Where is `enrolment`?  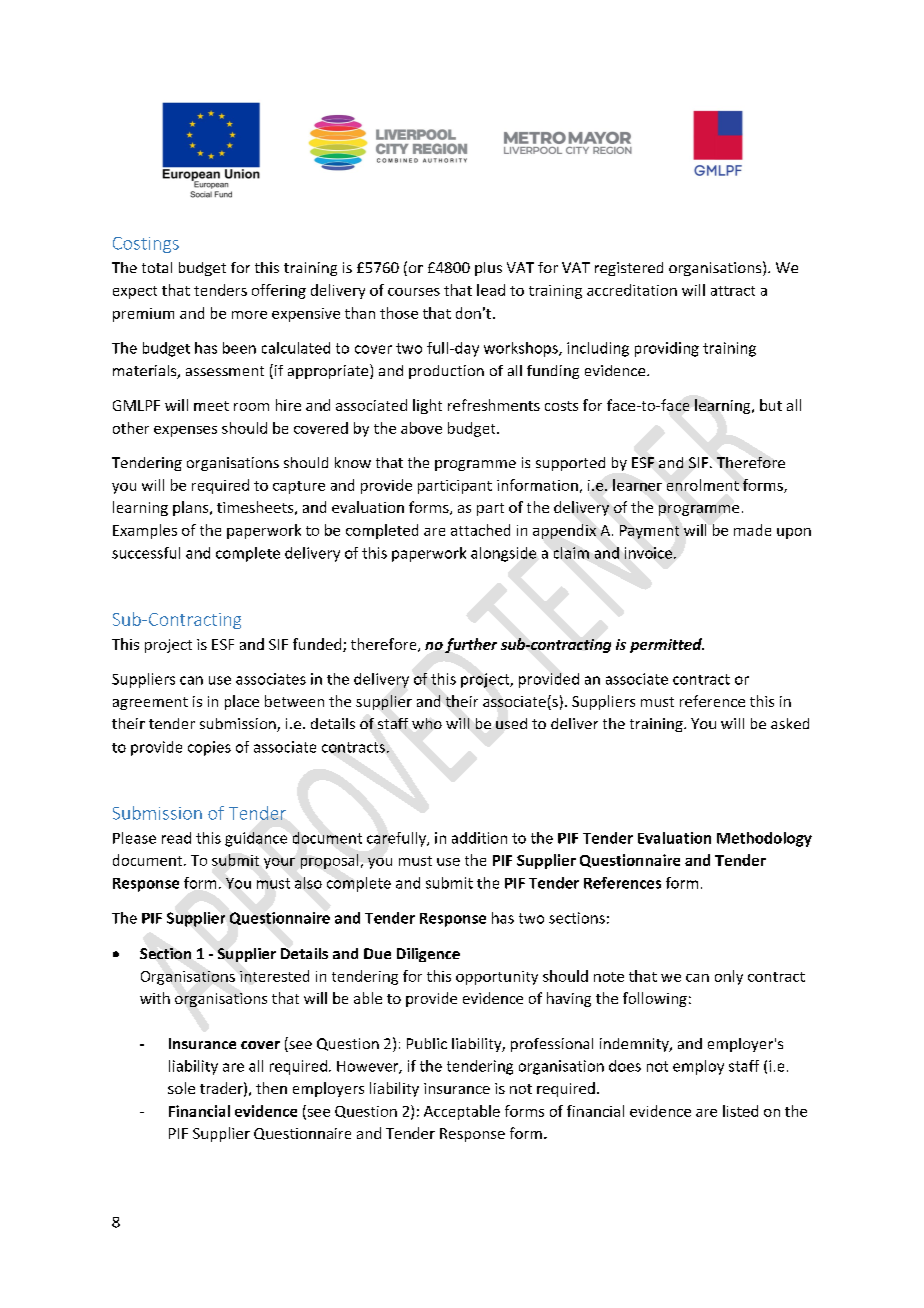
enrolment is located at coordinates (703, 485).
